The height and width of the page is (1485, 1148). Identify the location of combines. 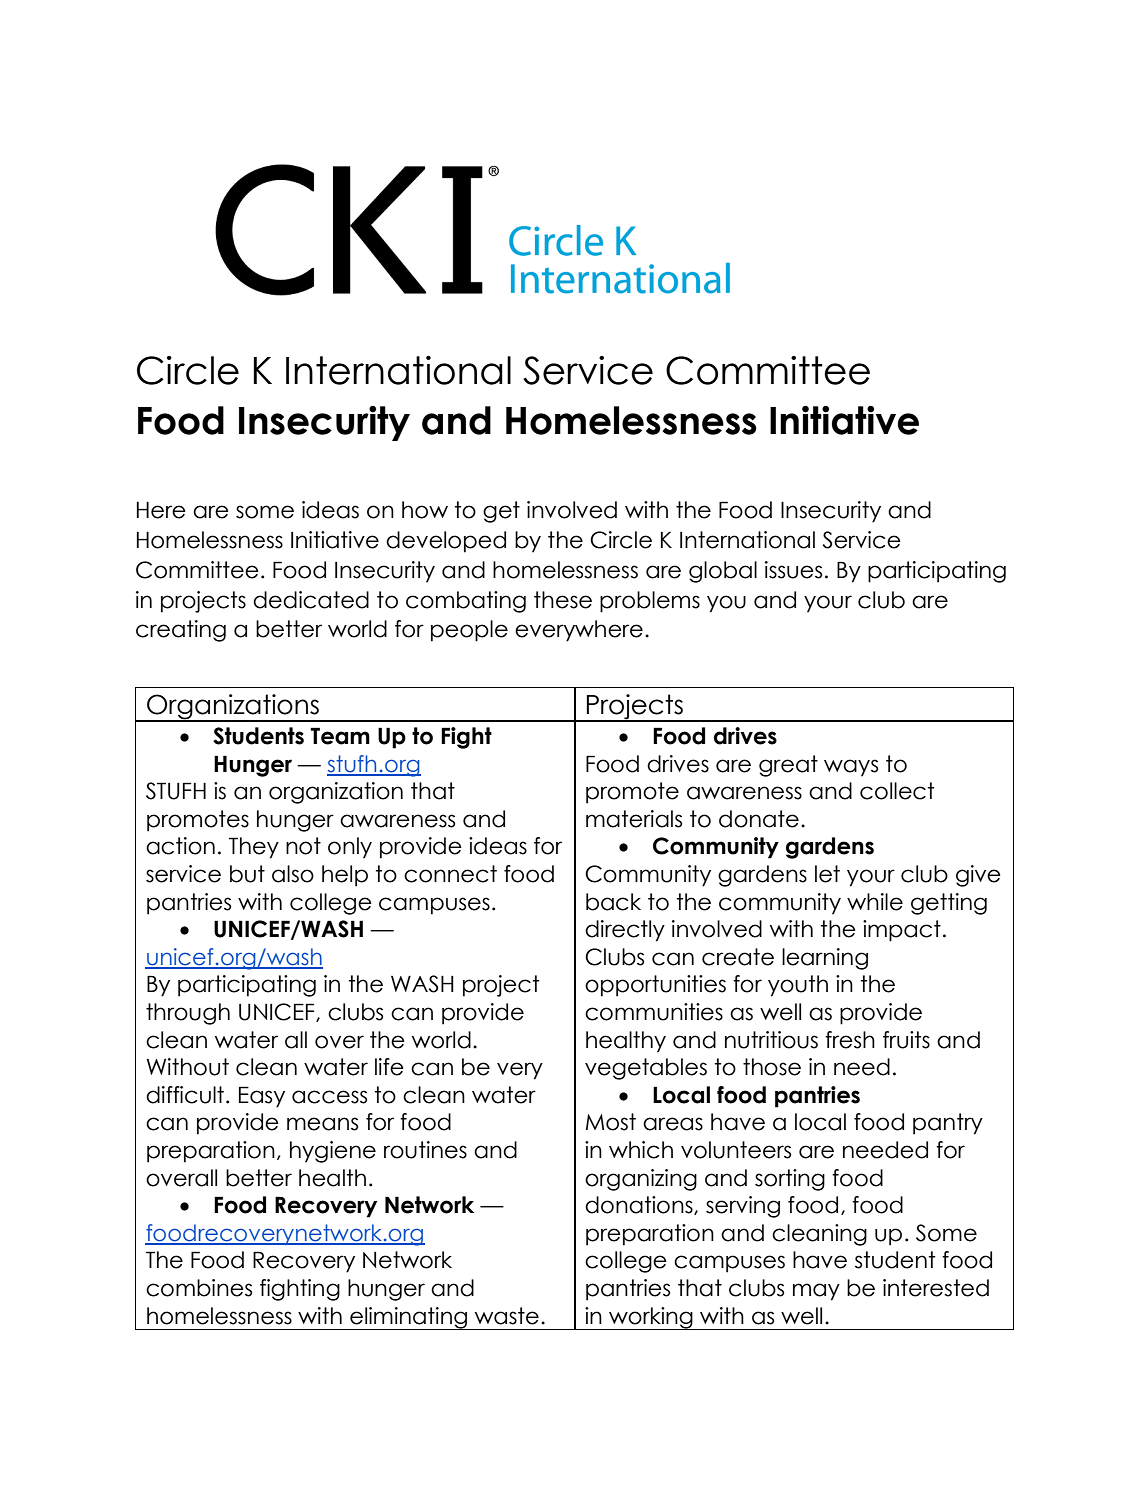
(199, 1288).
